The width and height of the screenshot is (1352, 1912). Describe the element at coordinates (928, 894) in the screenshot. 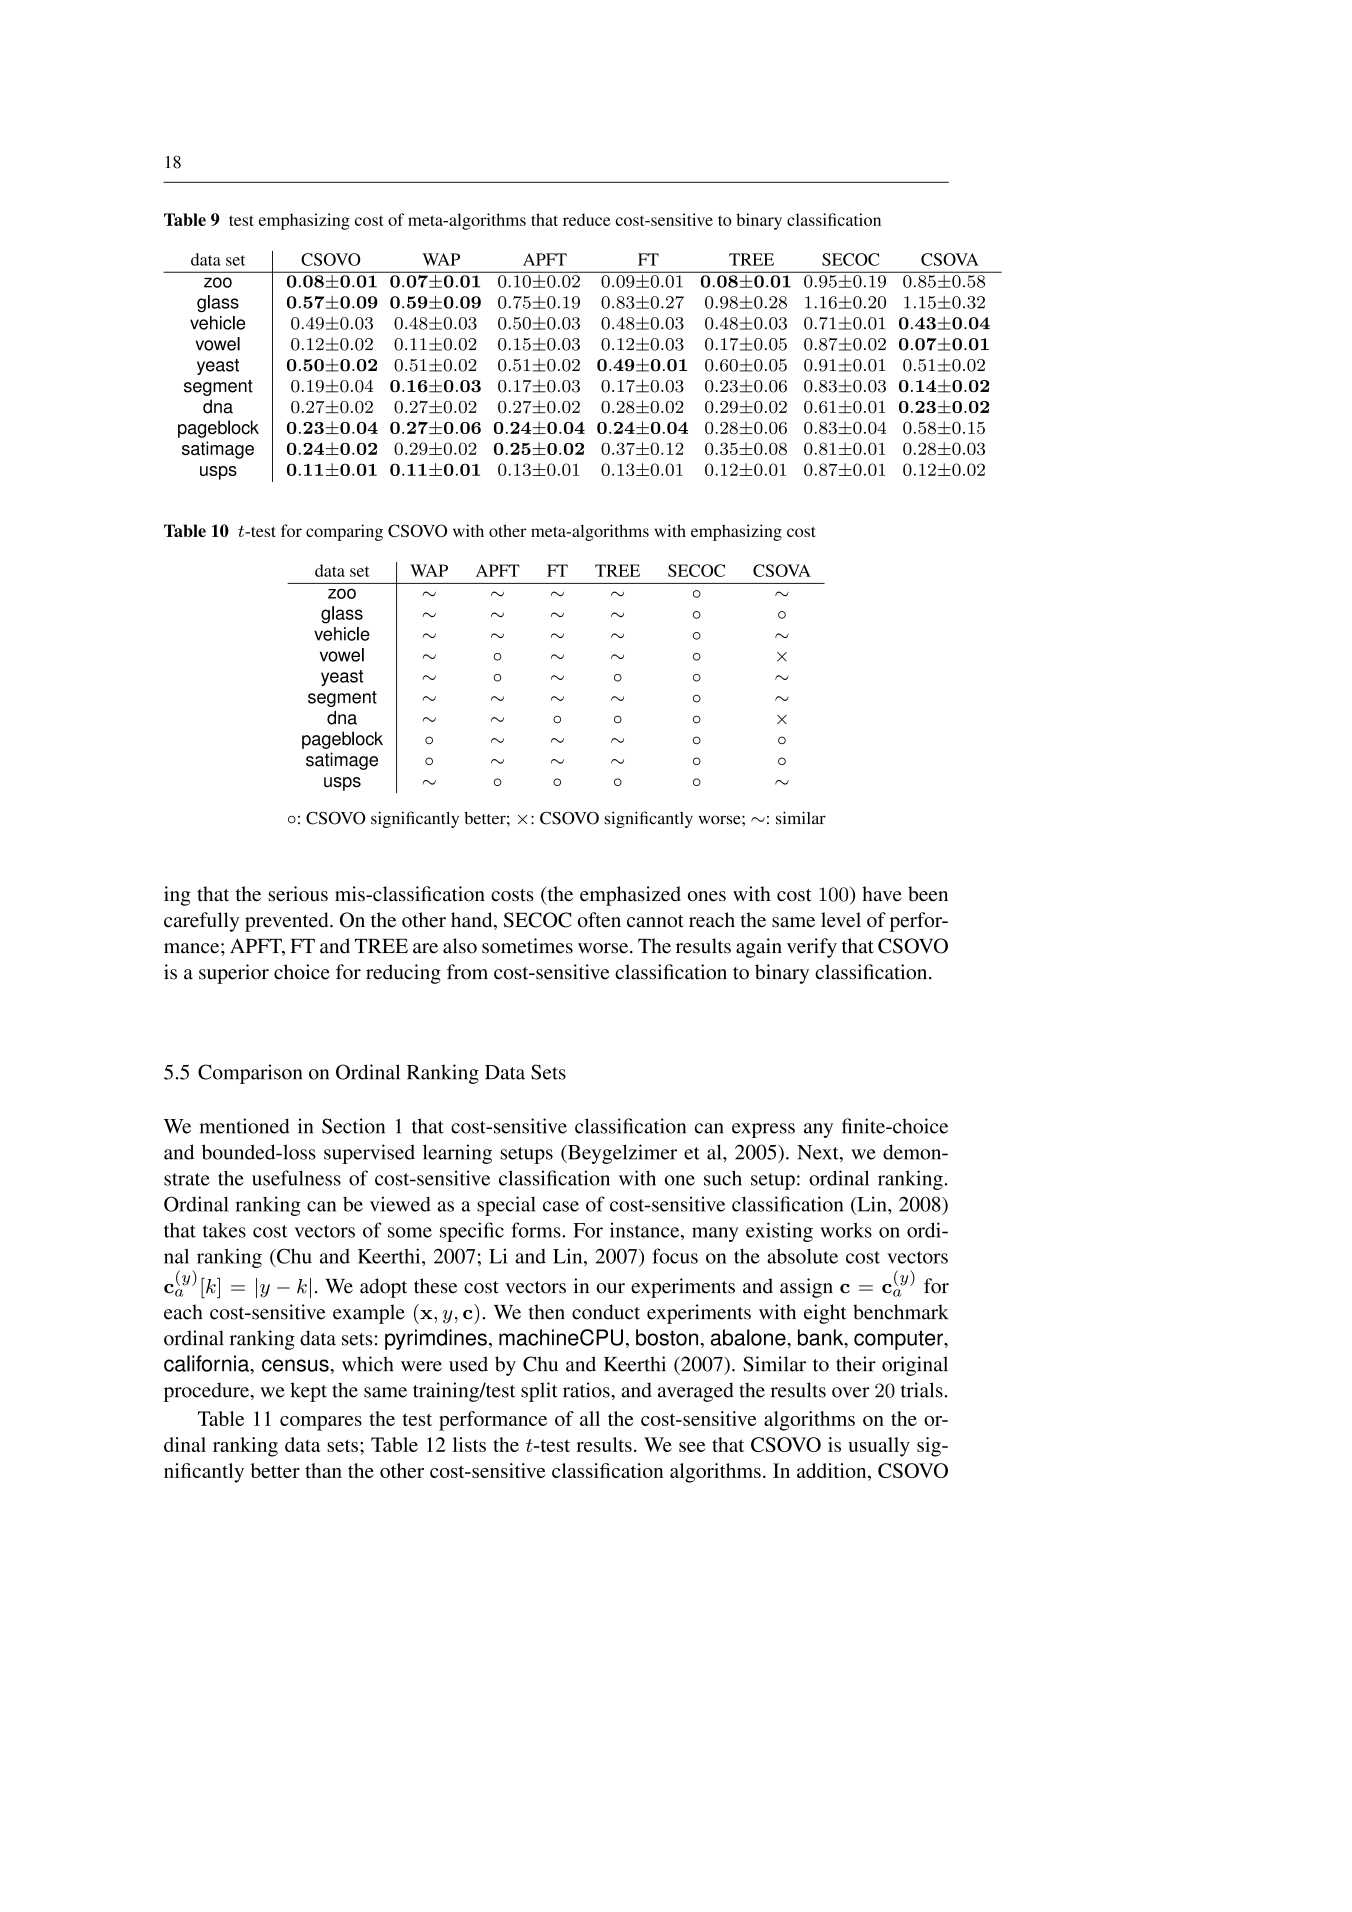

I see `been` at that location.
